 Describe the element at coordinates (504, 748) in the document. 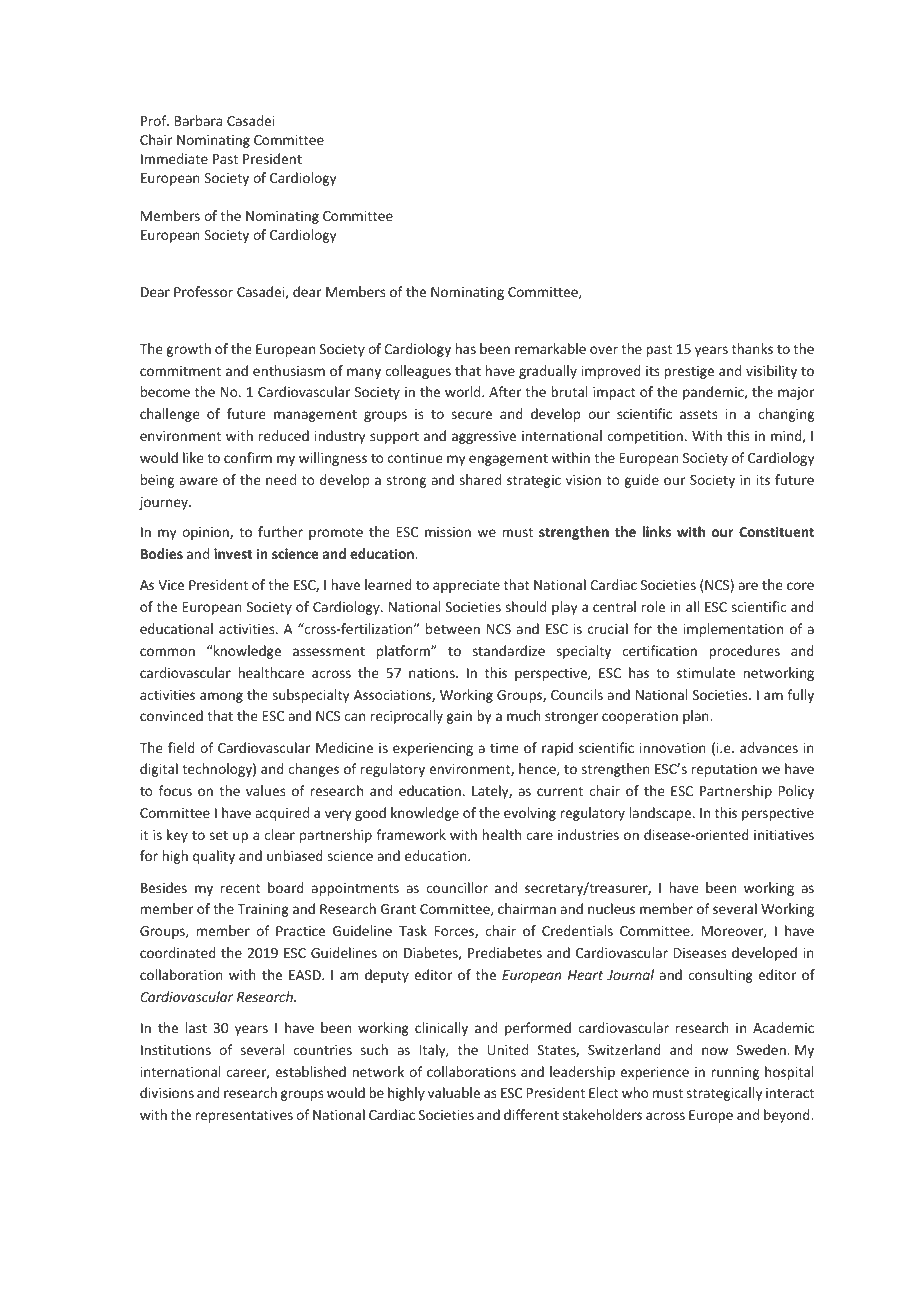

I see `time` at that location.
